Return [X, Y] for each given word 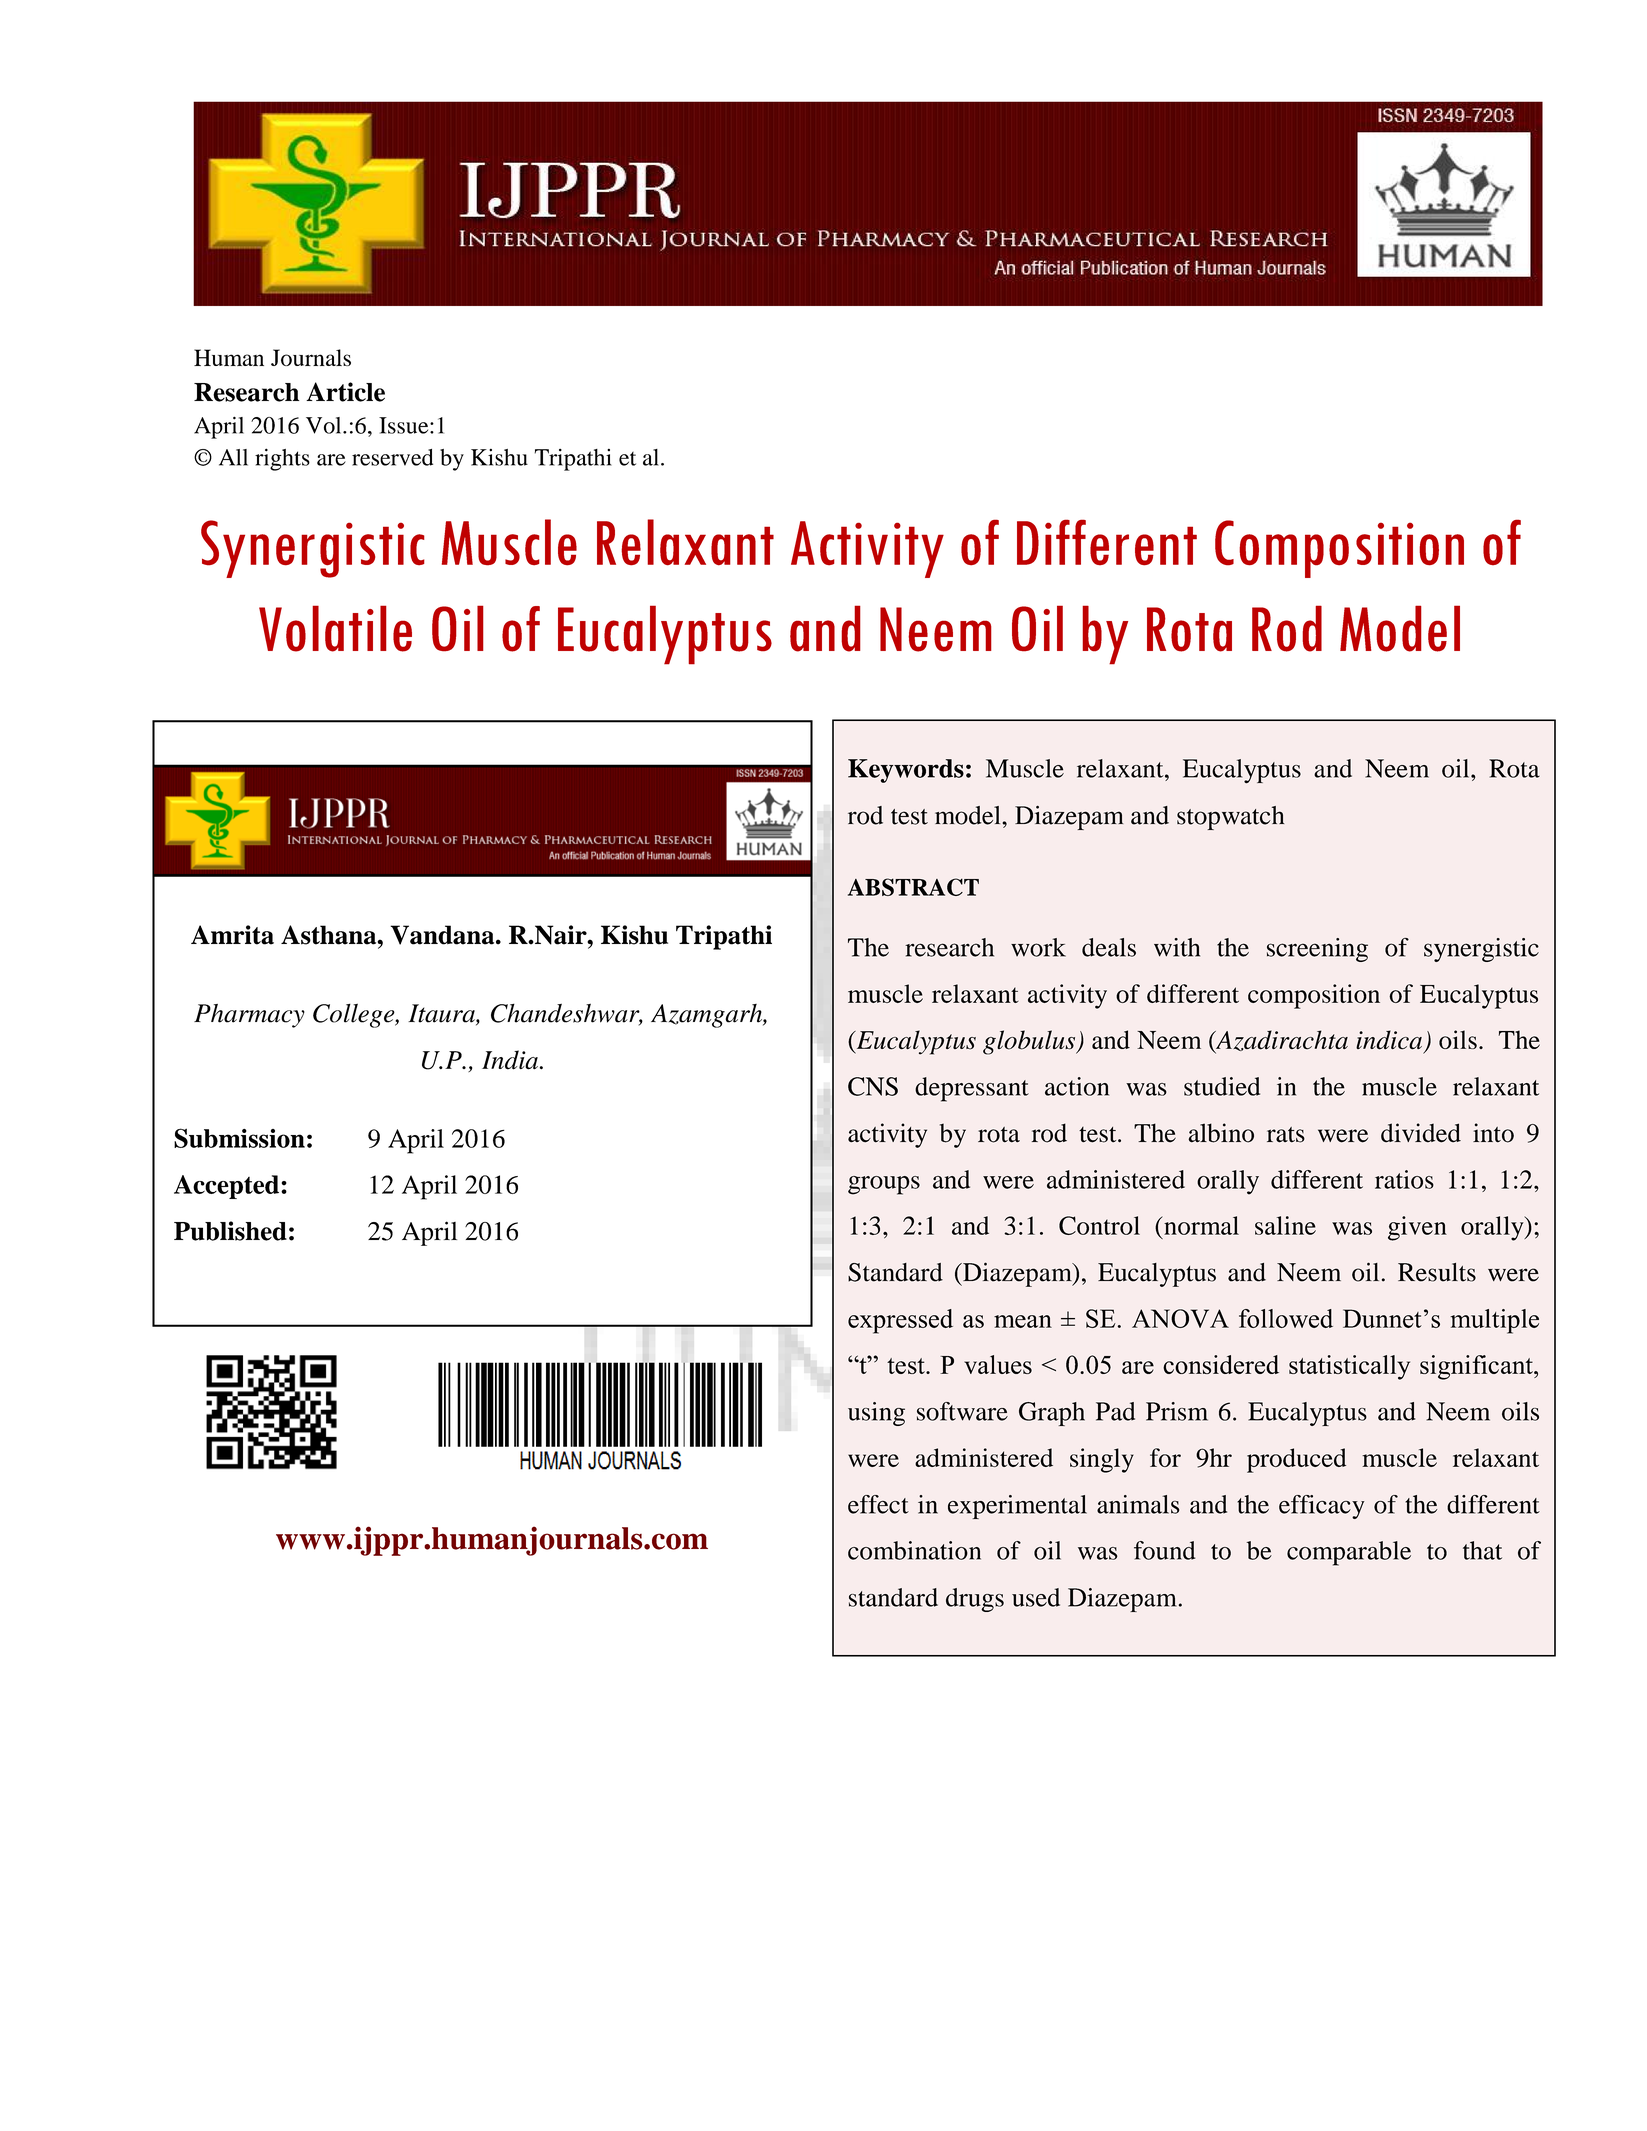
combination [914, 1550]
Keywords [906, 771]
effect [878, 1504]
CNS [873, 1086]
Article [345, 392]
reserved [392, 457]
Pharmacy [249, 1016]
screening [1317, 950]
